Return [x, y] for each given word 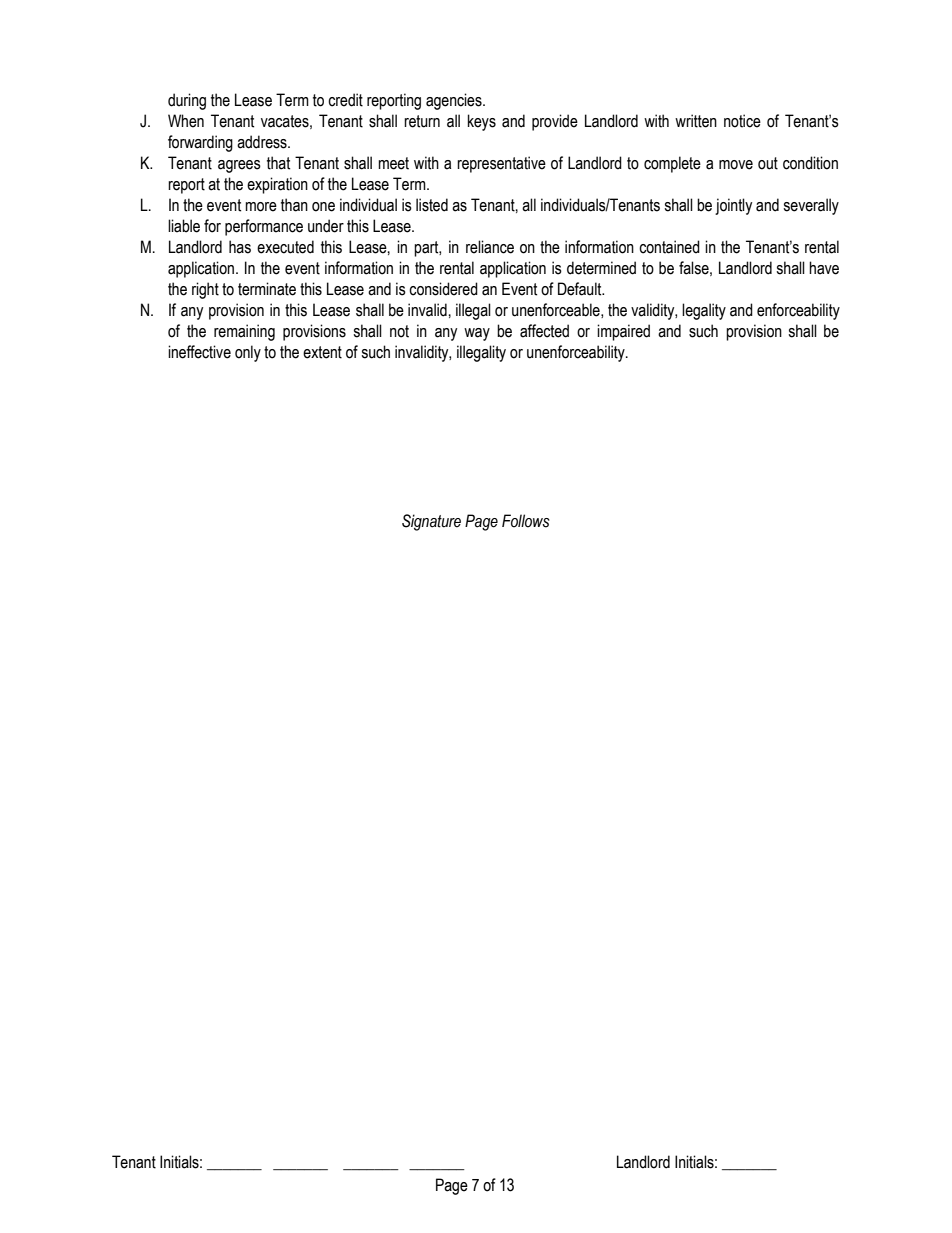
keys [482, 122]
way [477, 334]
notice [742, 121]
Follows [526, 521]
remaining [244, 332]
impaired [623, 332]
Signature [431, 522]
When [186, 121]
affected [544, 331]
